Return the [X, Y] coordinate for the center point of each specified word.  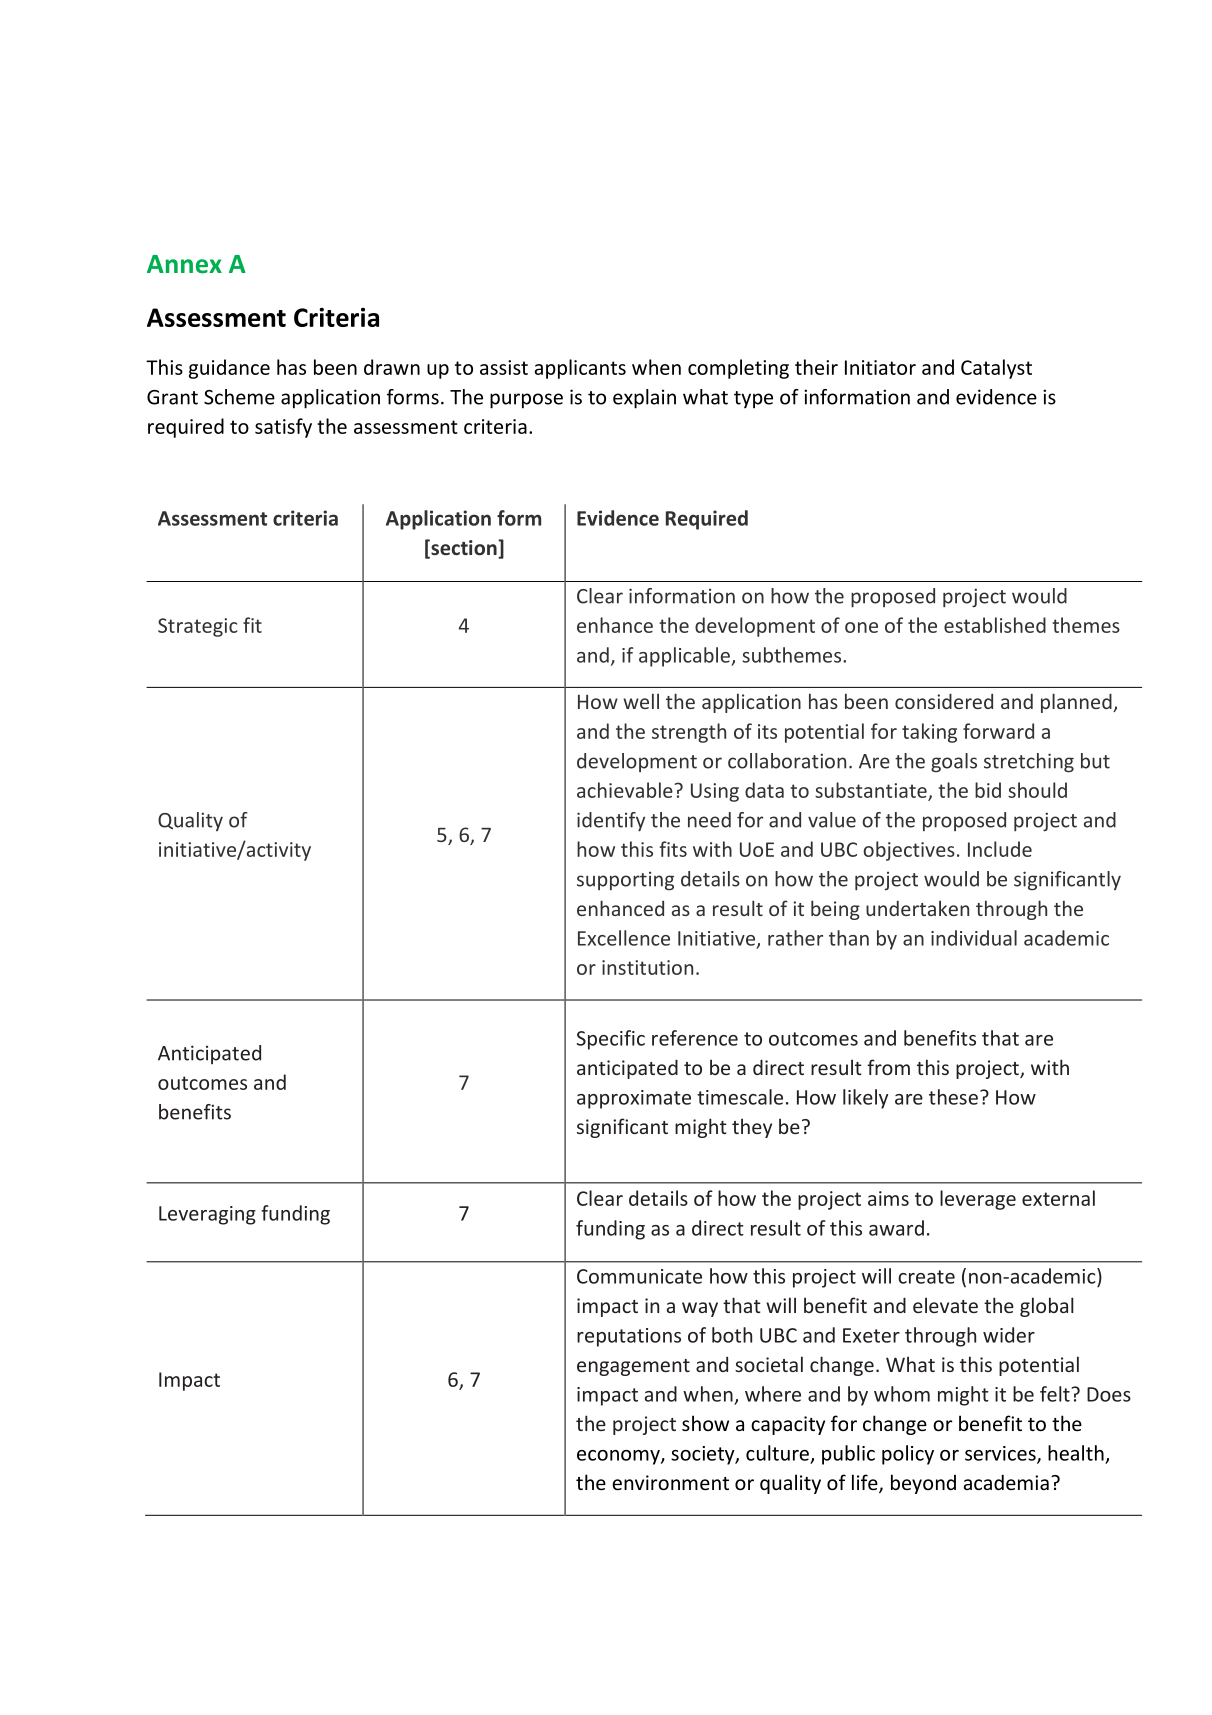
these [953, 1097]
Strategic [197, 627]
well [641, 701]
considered [944, 701]
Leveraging [207, 1215]
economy [619, 1457]
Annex [184, 264]
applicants [580, 369]
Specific [611, 1040]
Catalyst [996, 369]
